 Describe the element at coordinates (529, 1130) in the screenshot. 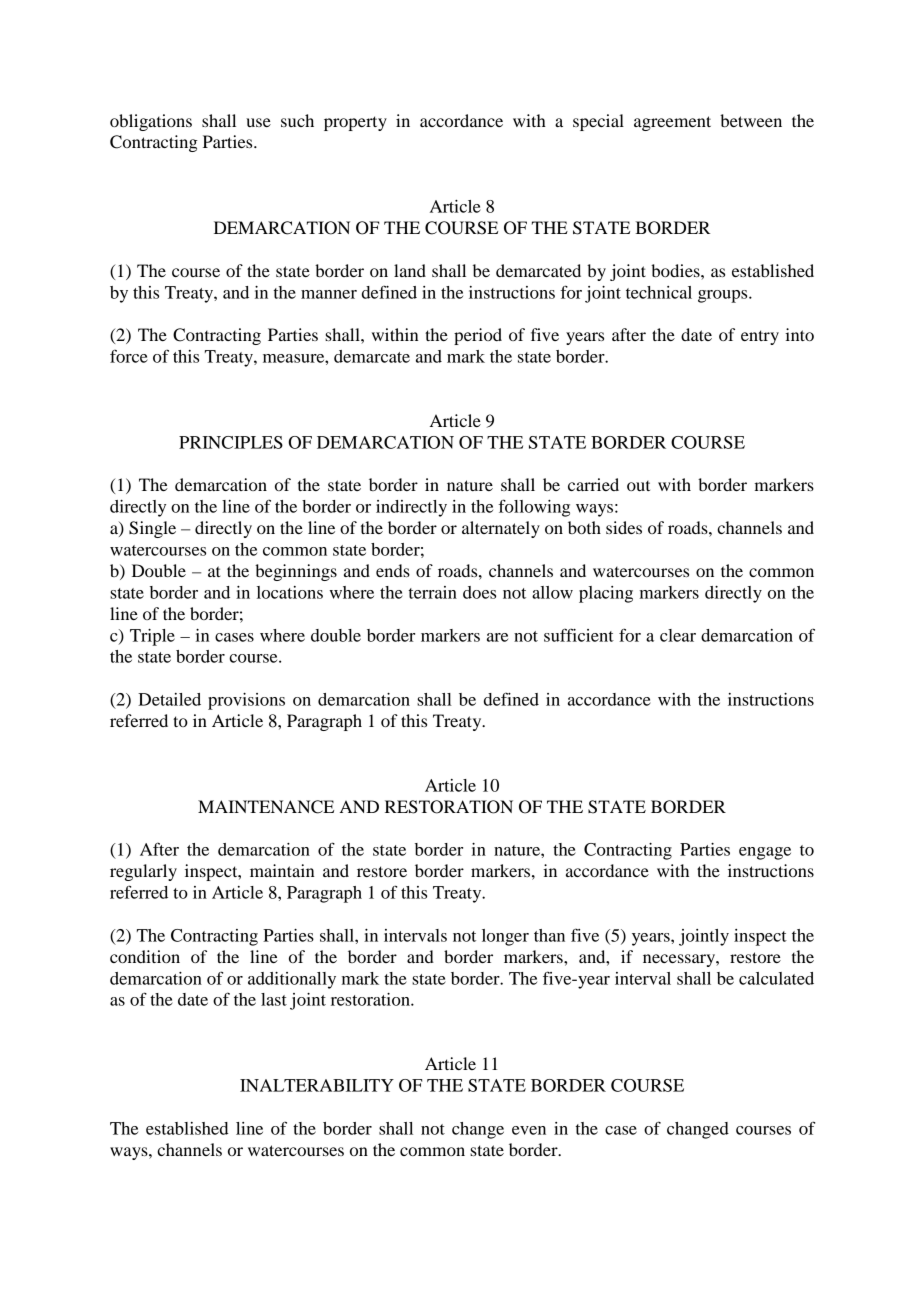

I see `even` at that location.
